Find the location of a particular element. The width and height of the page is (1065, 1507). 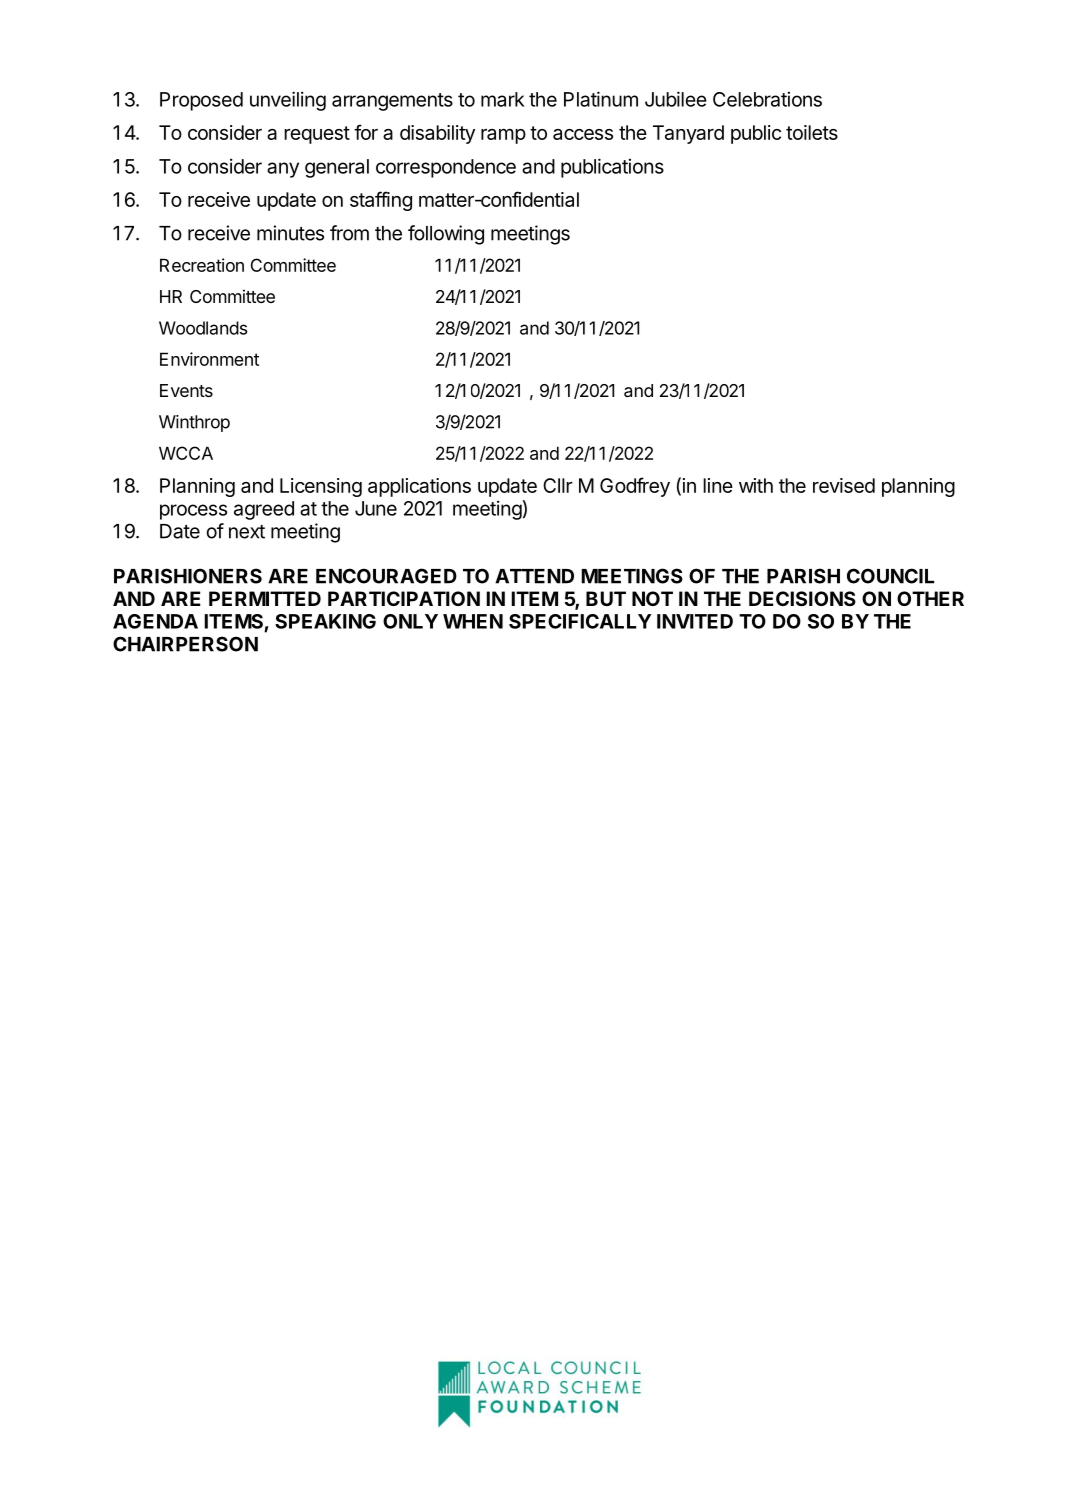

toilets is located at coordinates (812, 132).
